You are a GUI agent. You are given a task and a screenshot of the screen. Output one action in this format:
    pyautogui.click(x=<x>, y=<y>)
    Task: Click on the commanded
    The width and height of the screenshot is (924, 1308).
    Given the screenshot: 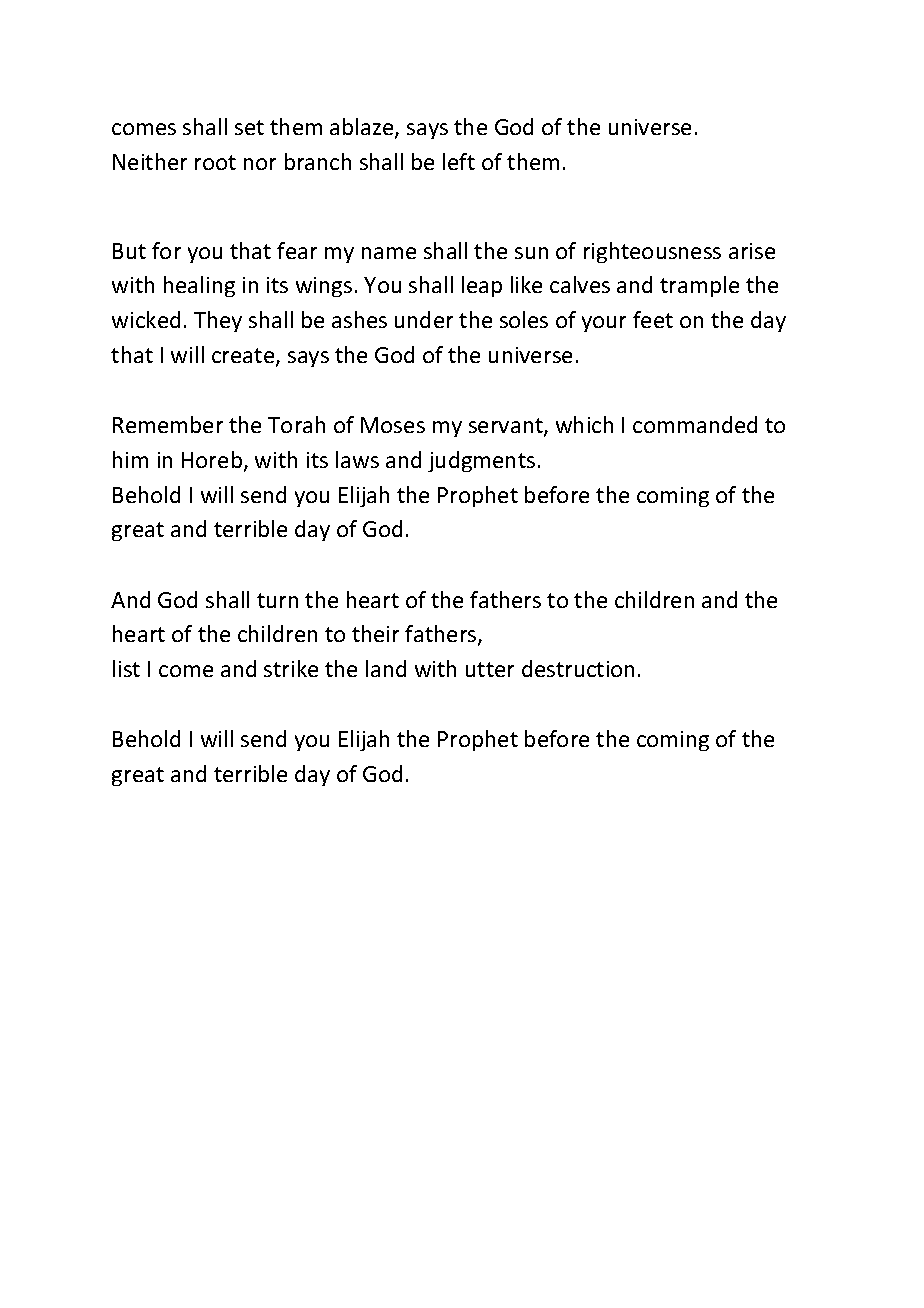 What is the action you would take?
    pyautogui.click(x=695, y=424)
